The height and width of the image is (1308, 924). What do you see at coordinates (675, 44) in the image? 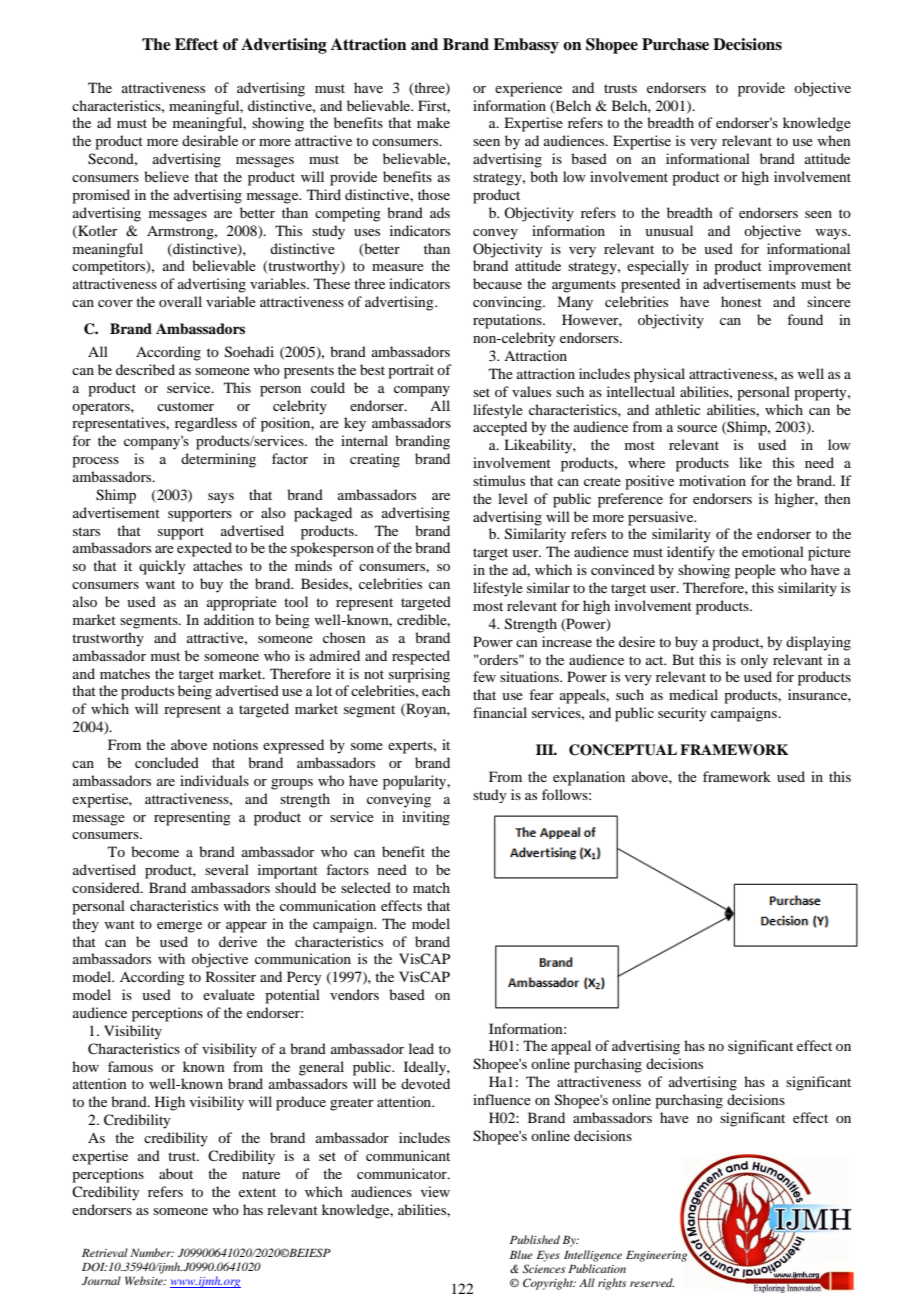
I see `Purchase` at bounding box center [675, 44].
